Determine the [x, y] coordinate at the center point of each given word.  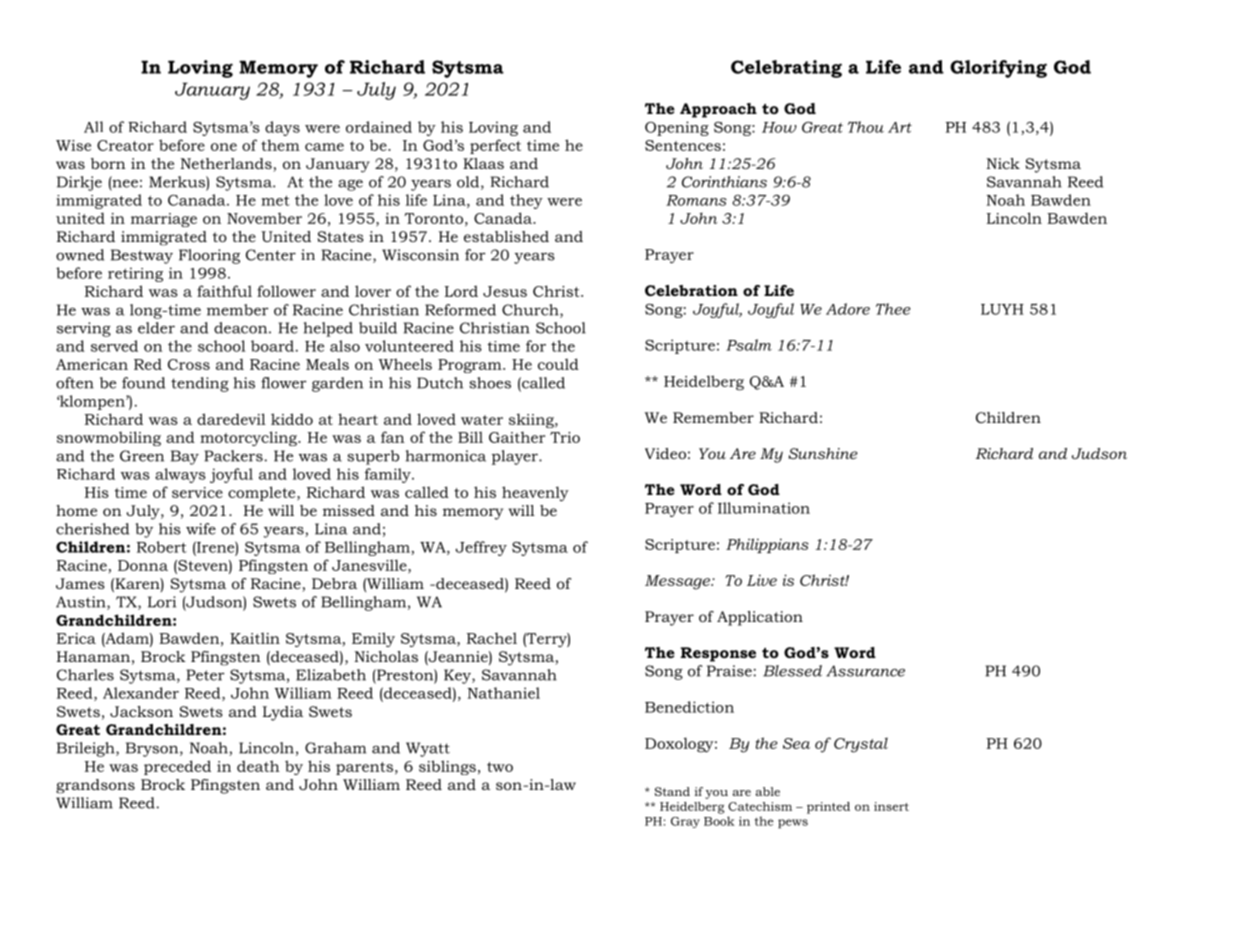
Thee [893, 309]
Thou [866, 127]
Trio [565, 437]
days [282, 128]
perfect [495, 146]
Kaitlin [255, 638]
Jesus [505, 291]
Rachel [492, 638]
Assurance [865, 671]
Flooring [209, 256]
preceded [177, 767]
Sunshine [823, 453]
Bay [185, 457]
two [500, 767]
